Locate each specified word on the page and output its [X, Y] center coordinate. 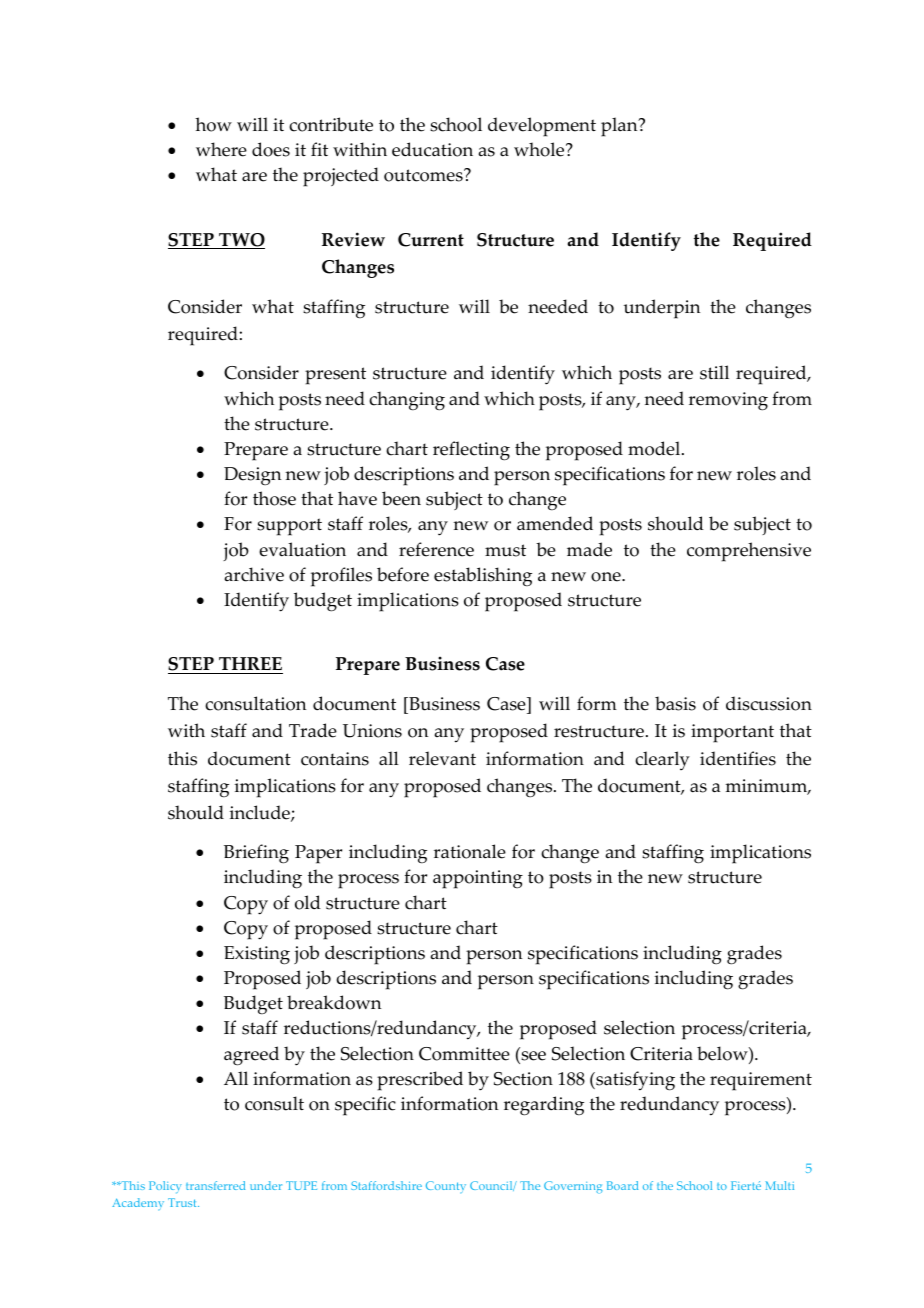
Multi [779, 1185]
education [432, 149]
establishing [483, 577]
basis [675, 703]
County [446, 1187]
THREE [250, 665]
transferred [215, 1185]
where [221, 149]
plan [620, 127]
